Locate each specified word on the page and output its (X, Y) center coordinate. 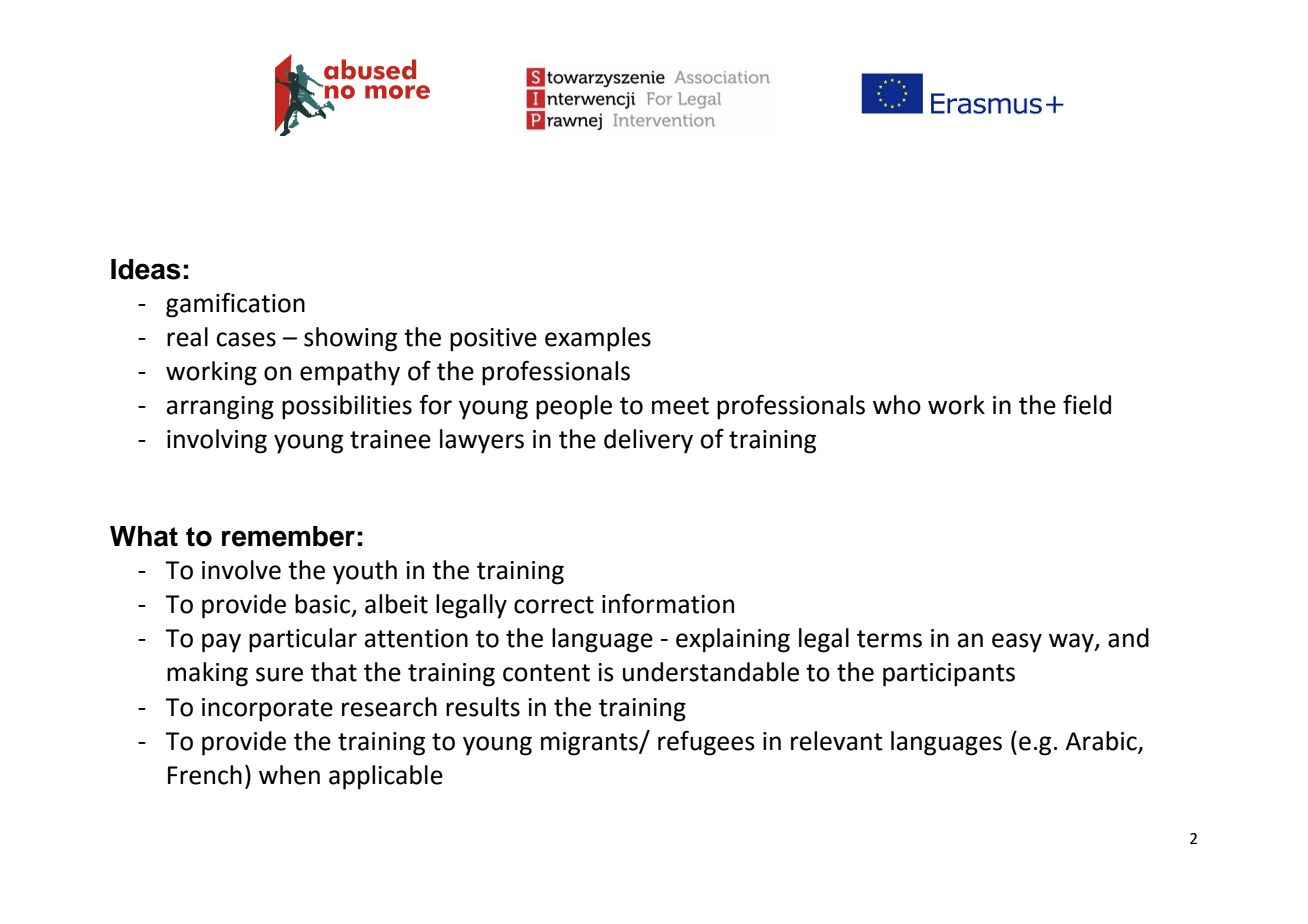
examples (598, 339)
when (289, 775)
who (897, 405)
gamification (235, 305)
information (668, 604)
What (144, 536)
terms (889, 639)
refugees (706, 743)
